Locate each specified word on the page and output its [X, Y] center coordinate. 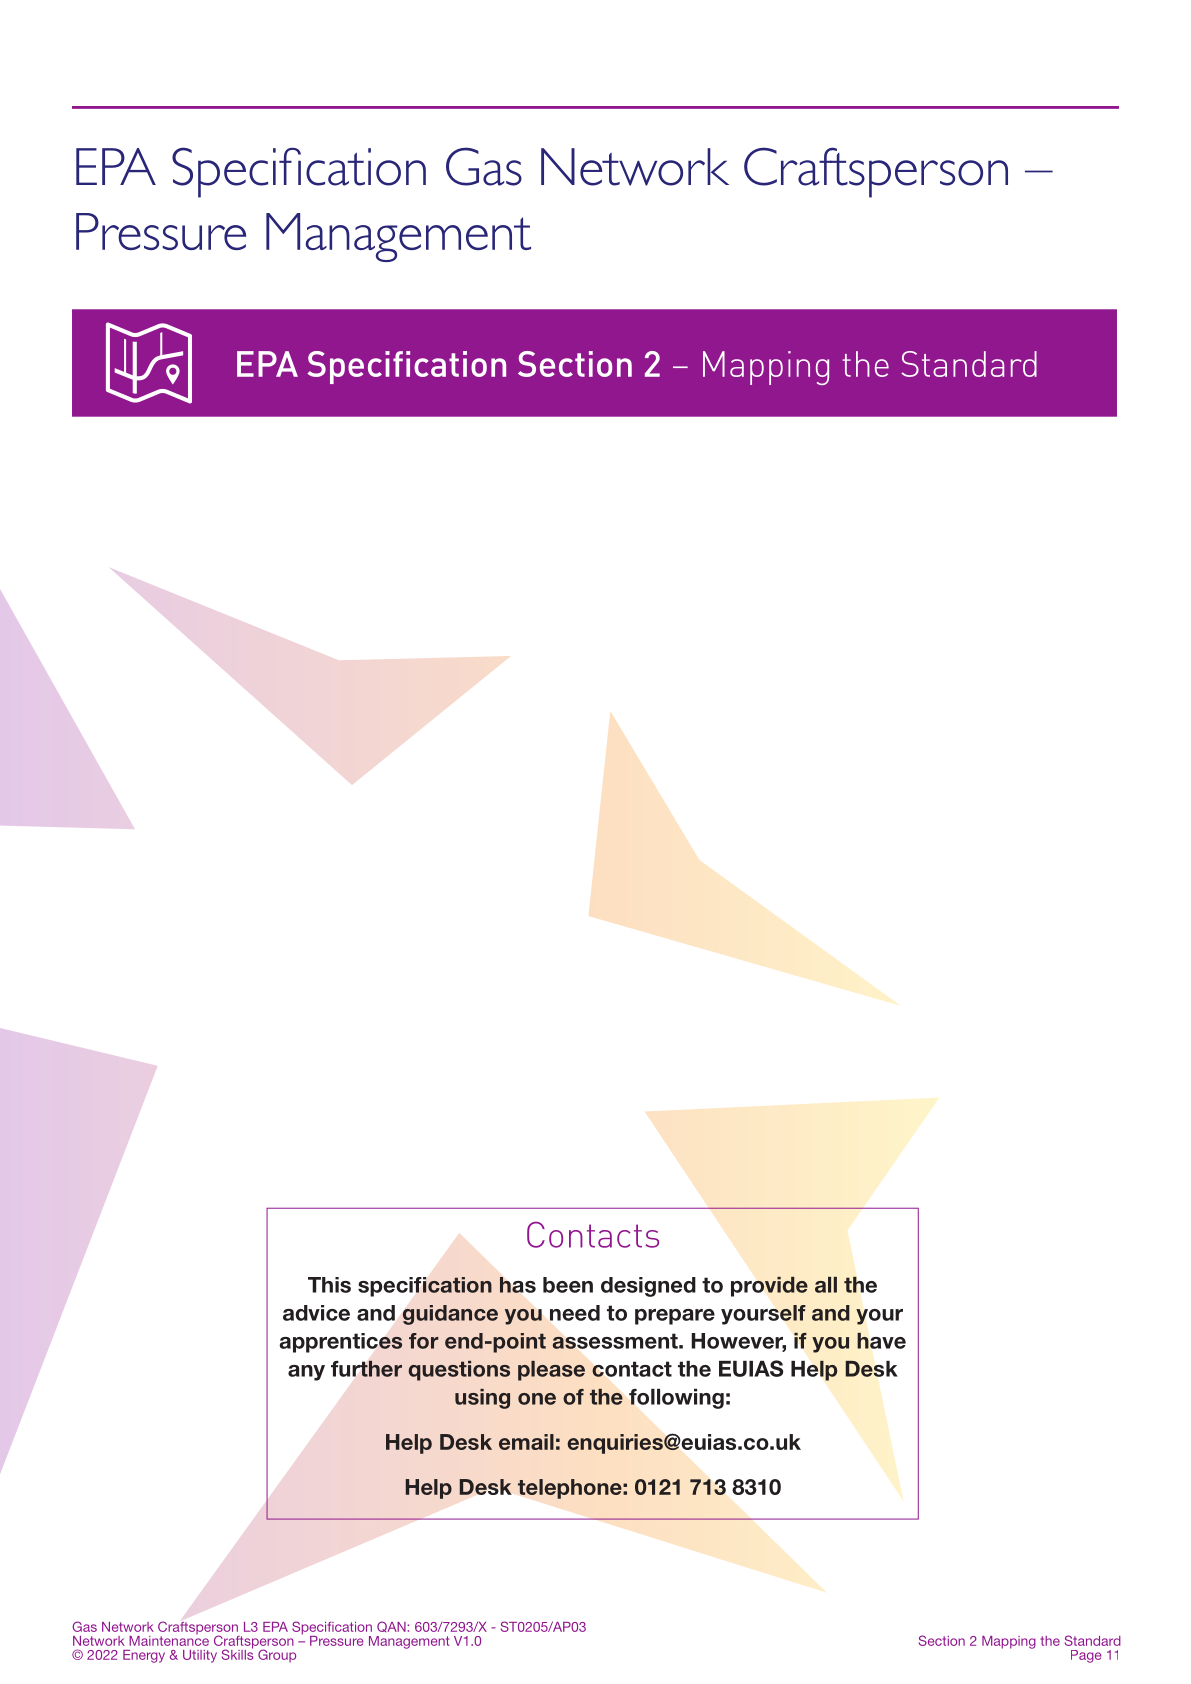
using [482, 1399]
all [826, 1285]
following [676, 1399]
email [526, 1442]
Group [277, 1656]
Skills [237, 1653]
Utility [200, 1656]
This [329, 1285]
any [306, 1373]
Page [1086, 1656]
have [881, 1340]
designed [648, 1287]
